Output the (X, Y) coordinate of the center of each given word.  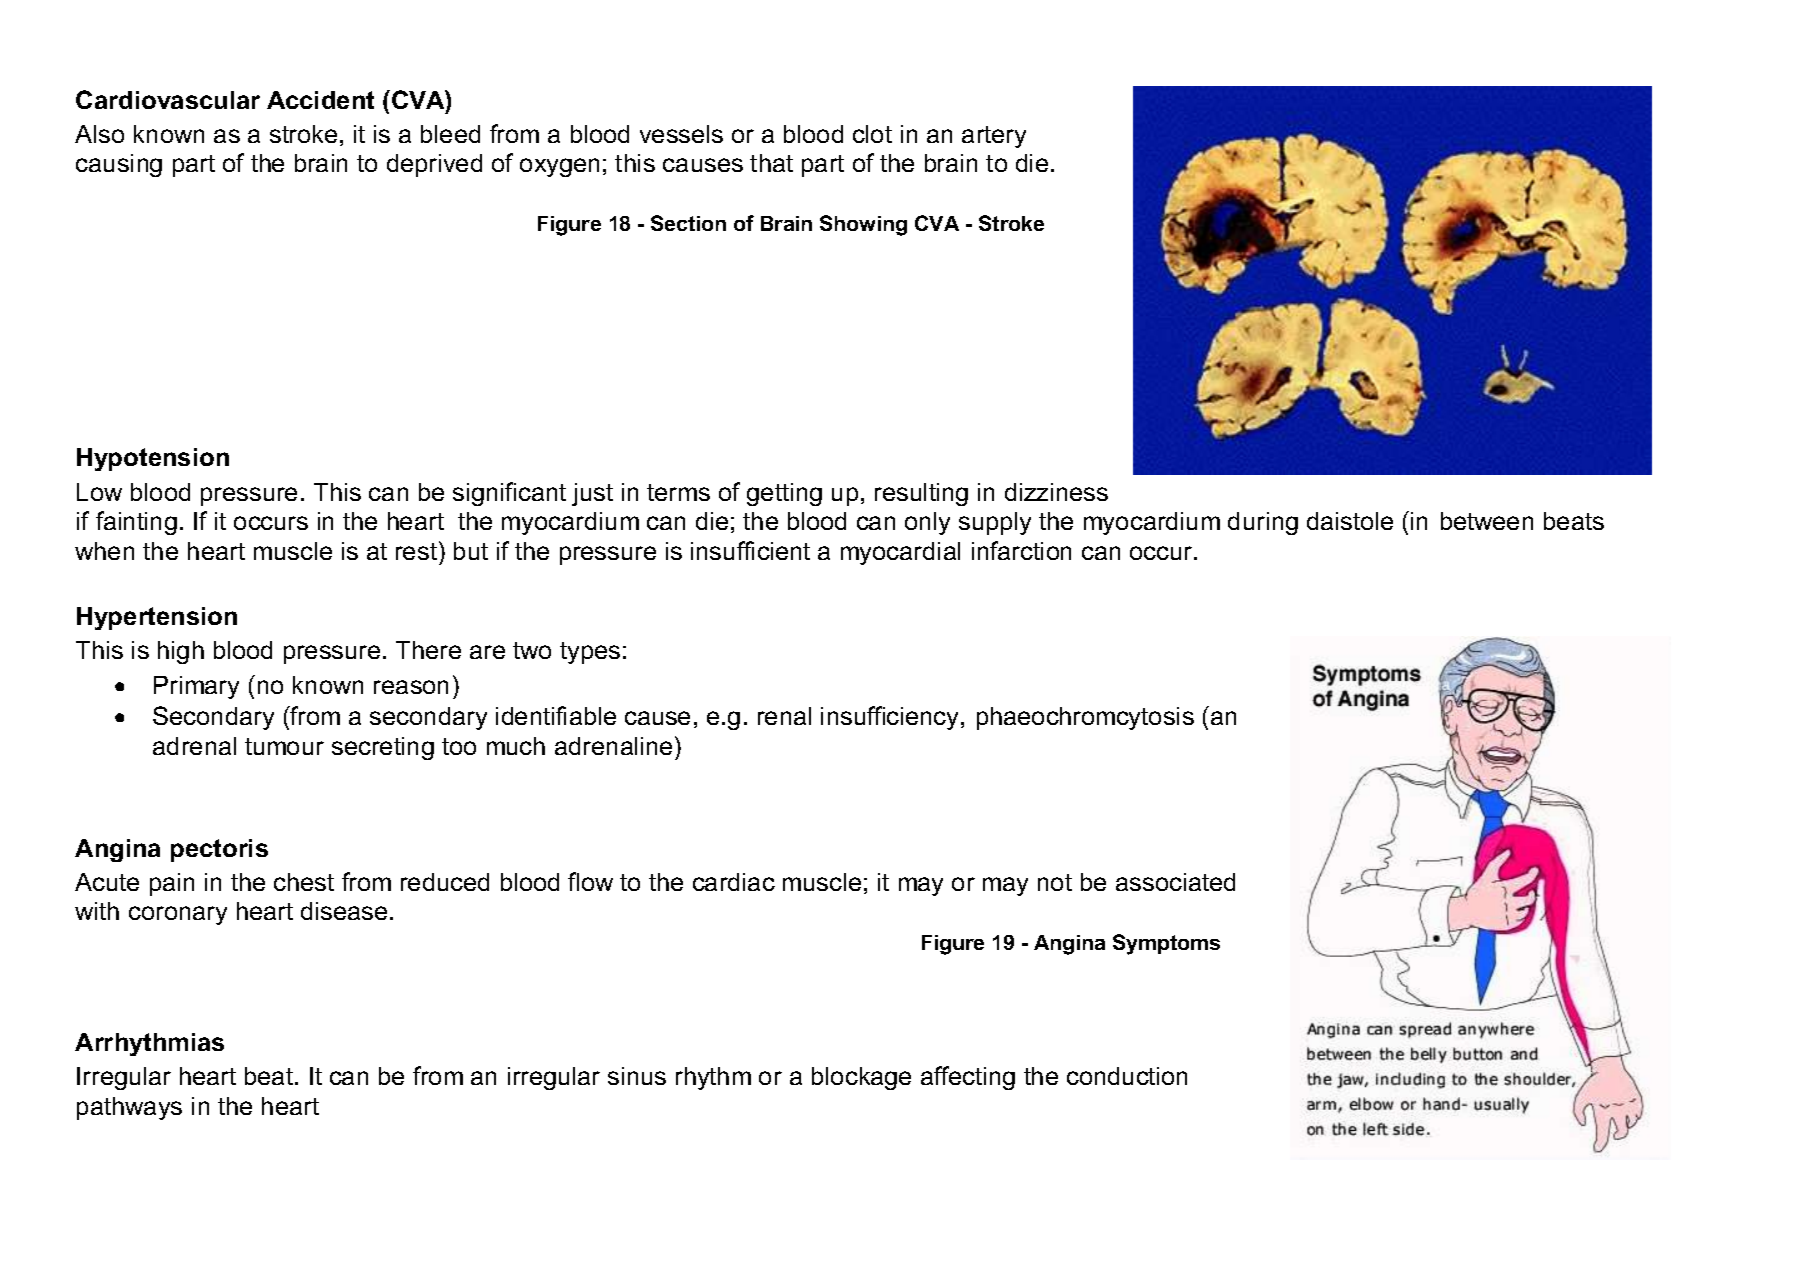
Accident (320, 100)
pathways (129, 1108)
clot (872, 134)
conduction (1127, 1076)
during (1263, 523)
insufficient (750, 550)
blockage (861, 1078)
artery (994, 137)
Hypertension (157, 618)
